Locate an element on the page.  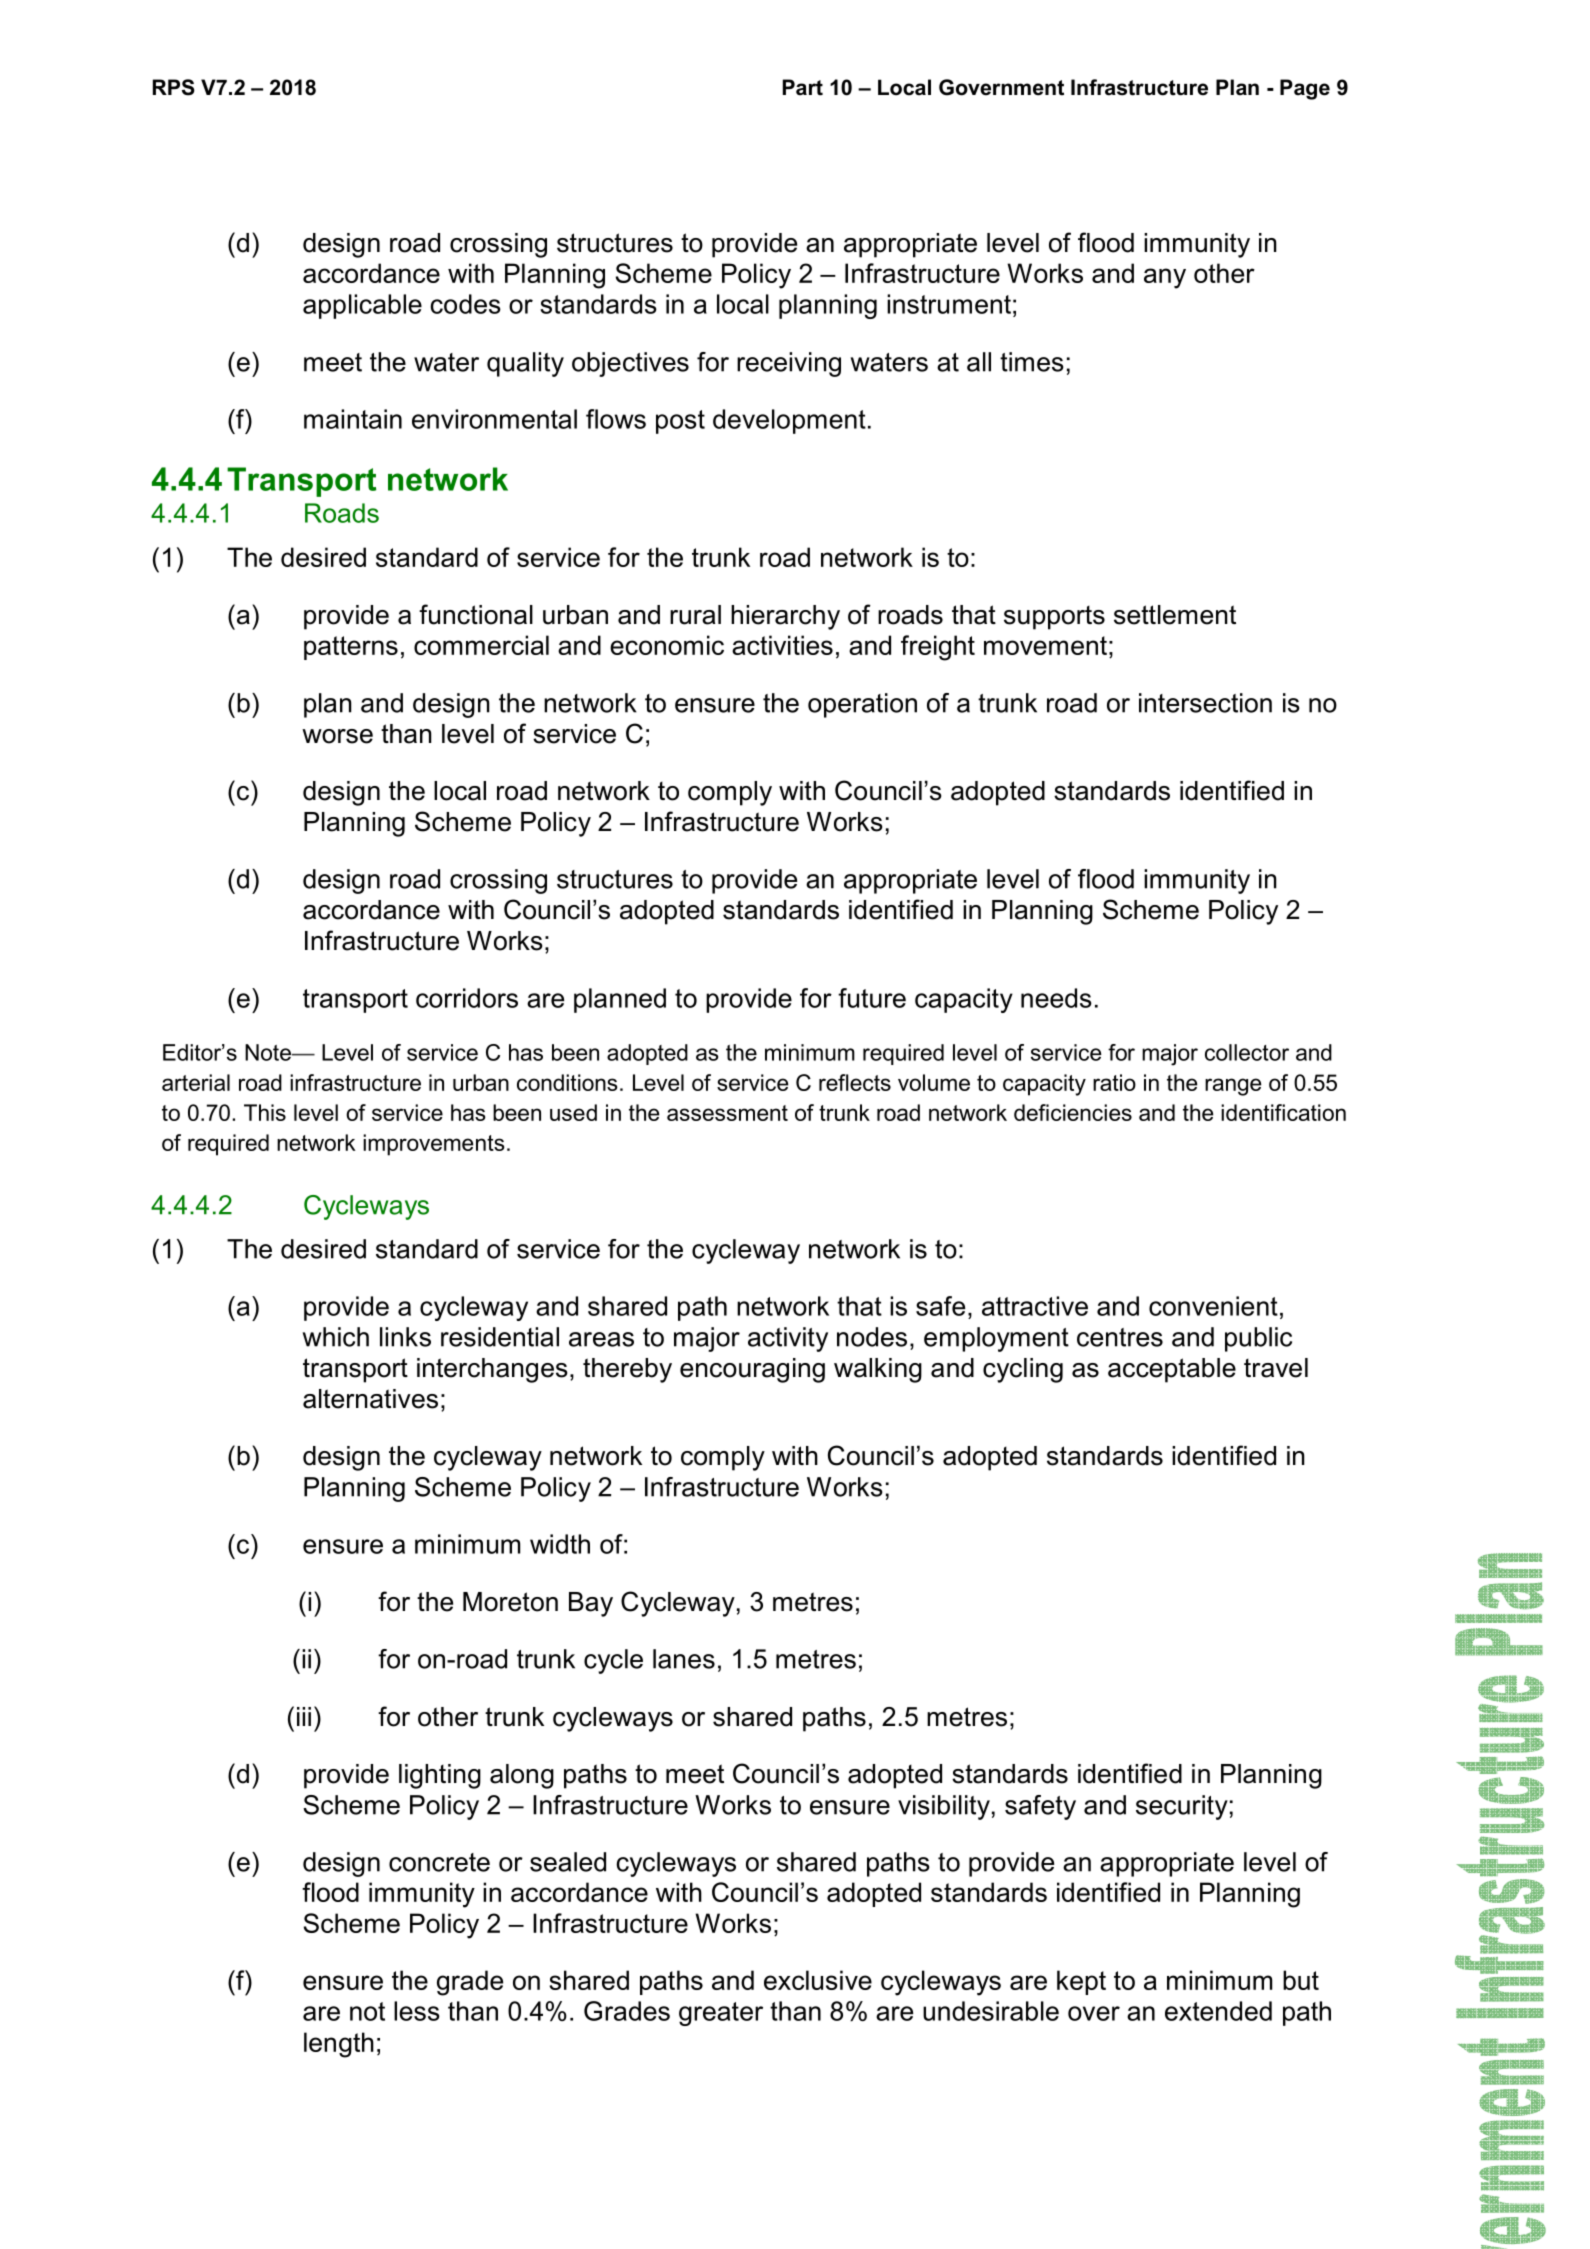
greater is located at coordinates (721, 2014).
